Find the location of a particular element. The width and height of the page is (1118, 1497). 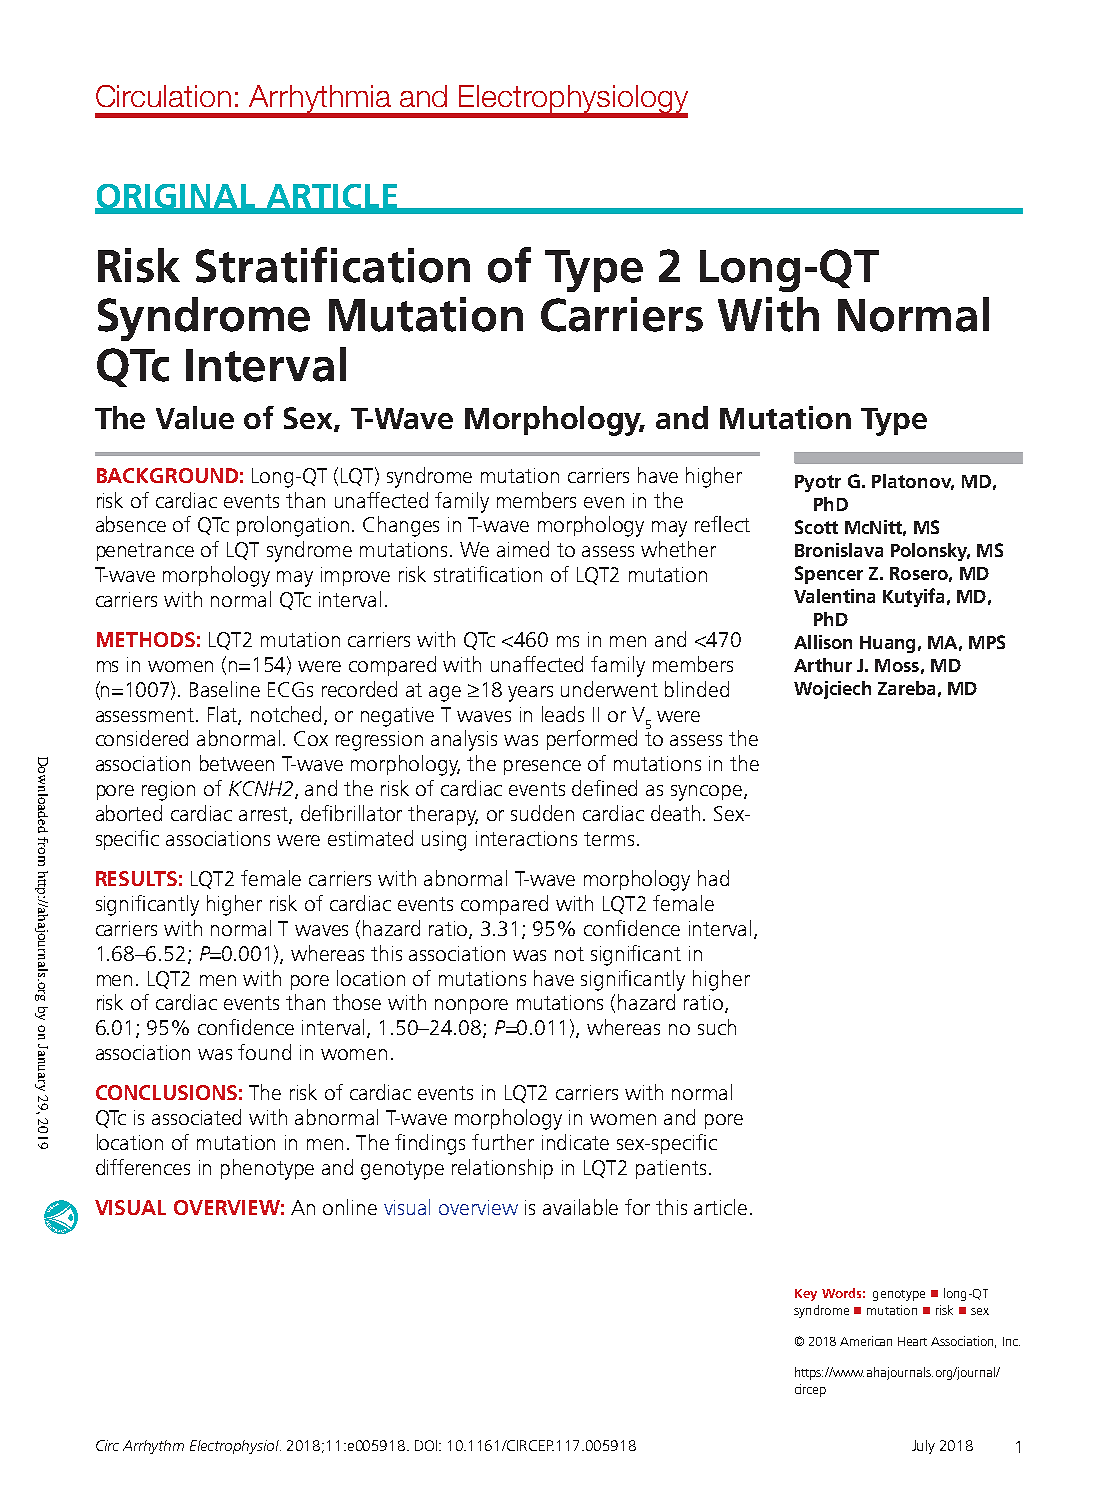

had is located at coordinates (713, 878).
